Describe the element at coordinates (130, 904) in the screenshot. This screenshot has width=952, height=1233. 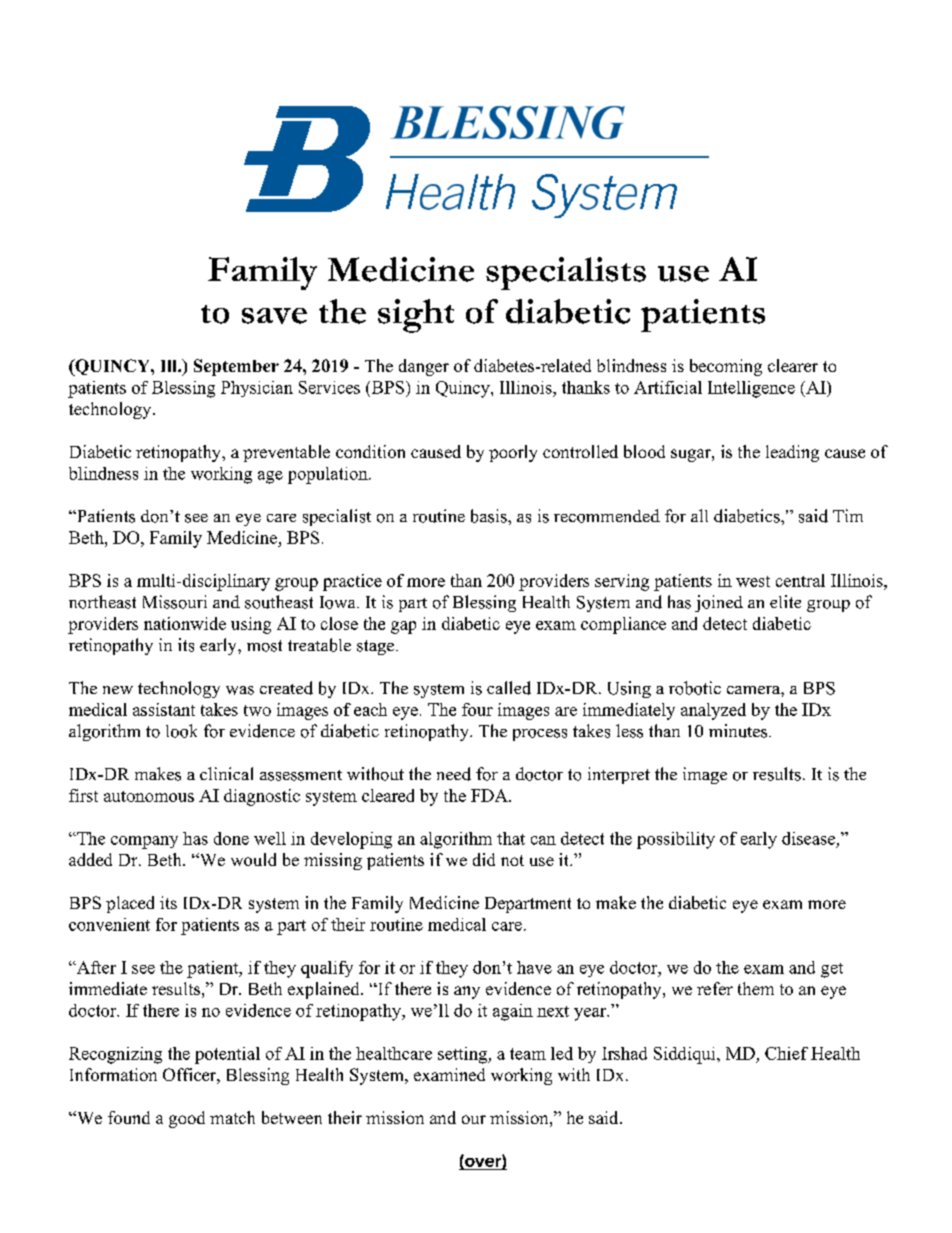
I see `placed` at that location.
